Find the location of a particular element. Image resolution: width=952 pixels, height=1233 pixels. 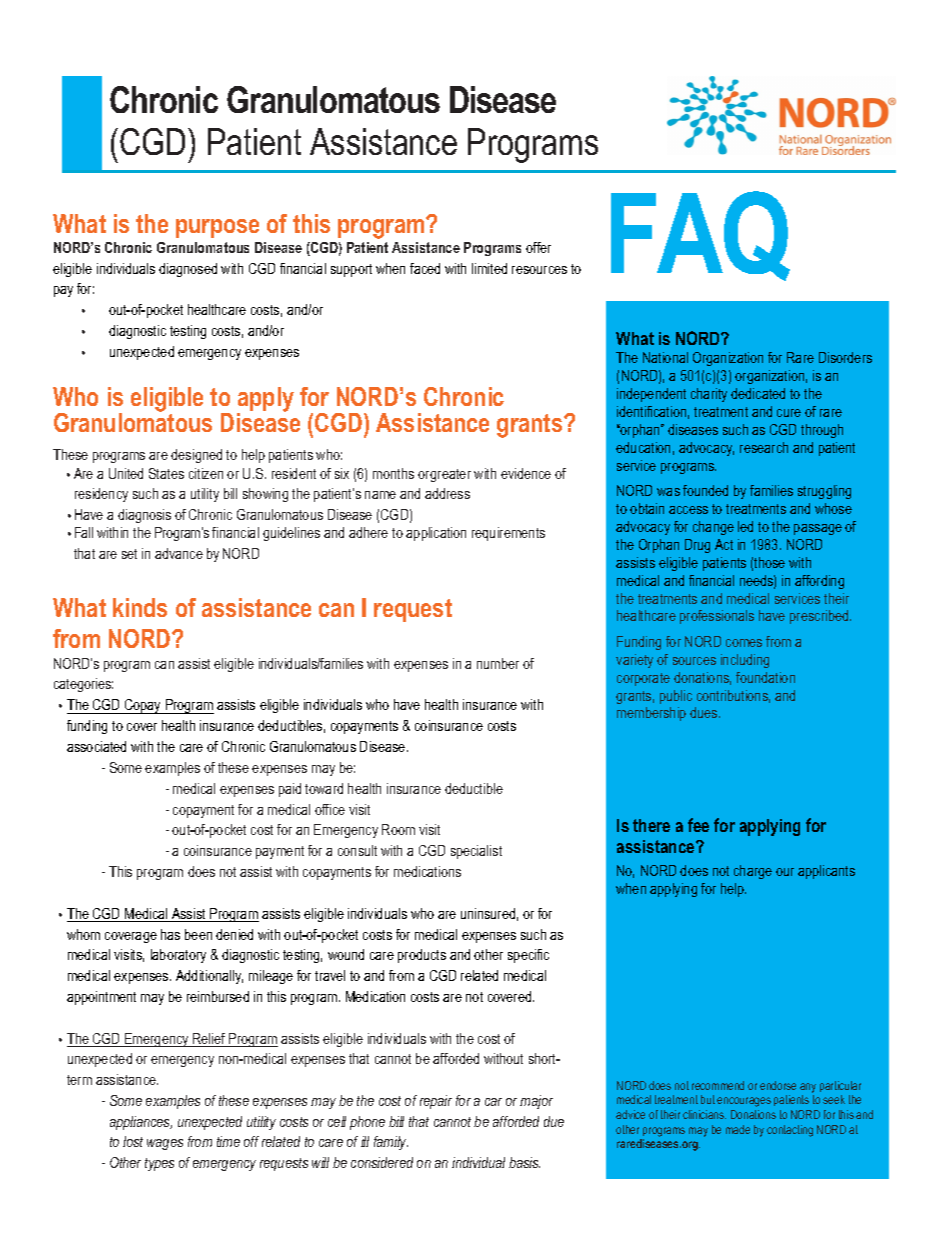

categories is located at coordinates (83, 685).
